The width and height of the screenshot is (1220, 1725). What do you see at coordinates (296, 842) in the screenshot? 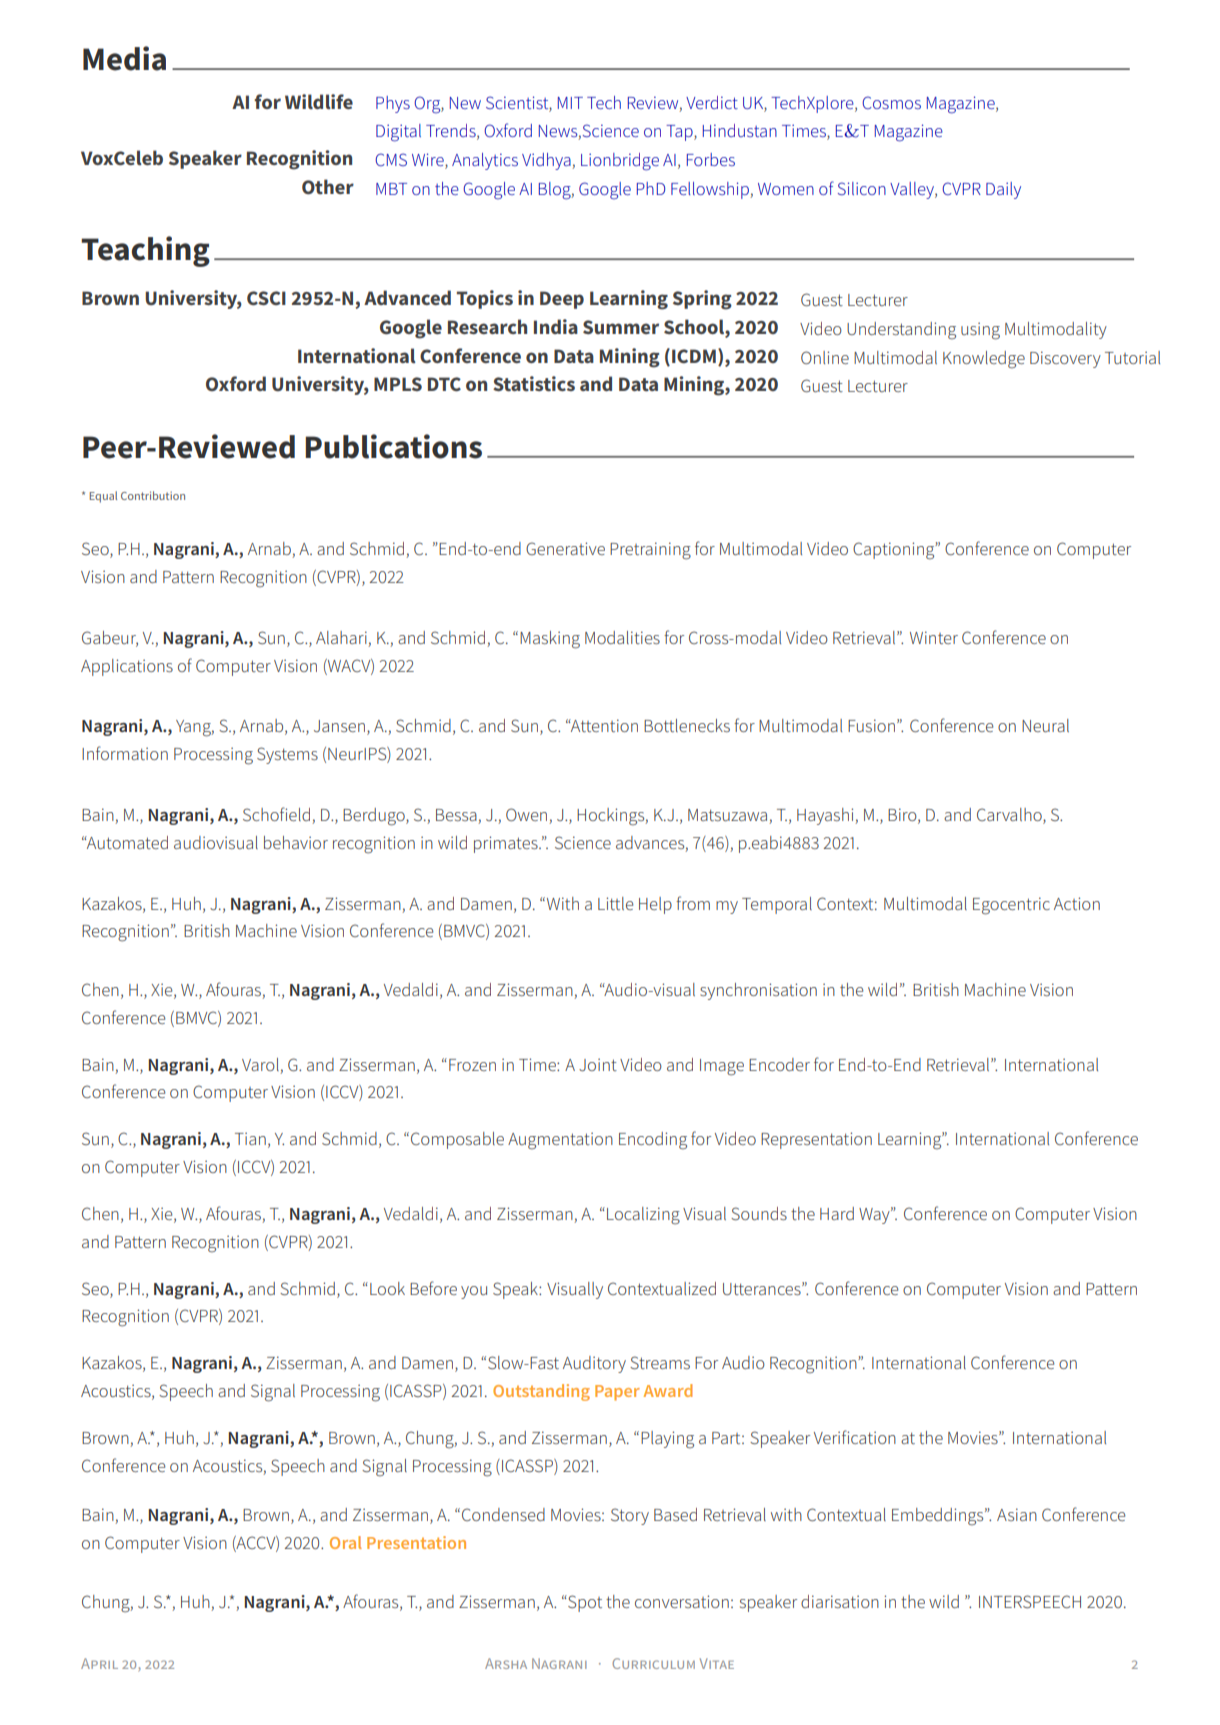
I see `behavior` at bounding box center [296, 842].
